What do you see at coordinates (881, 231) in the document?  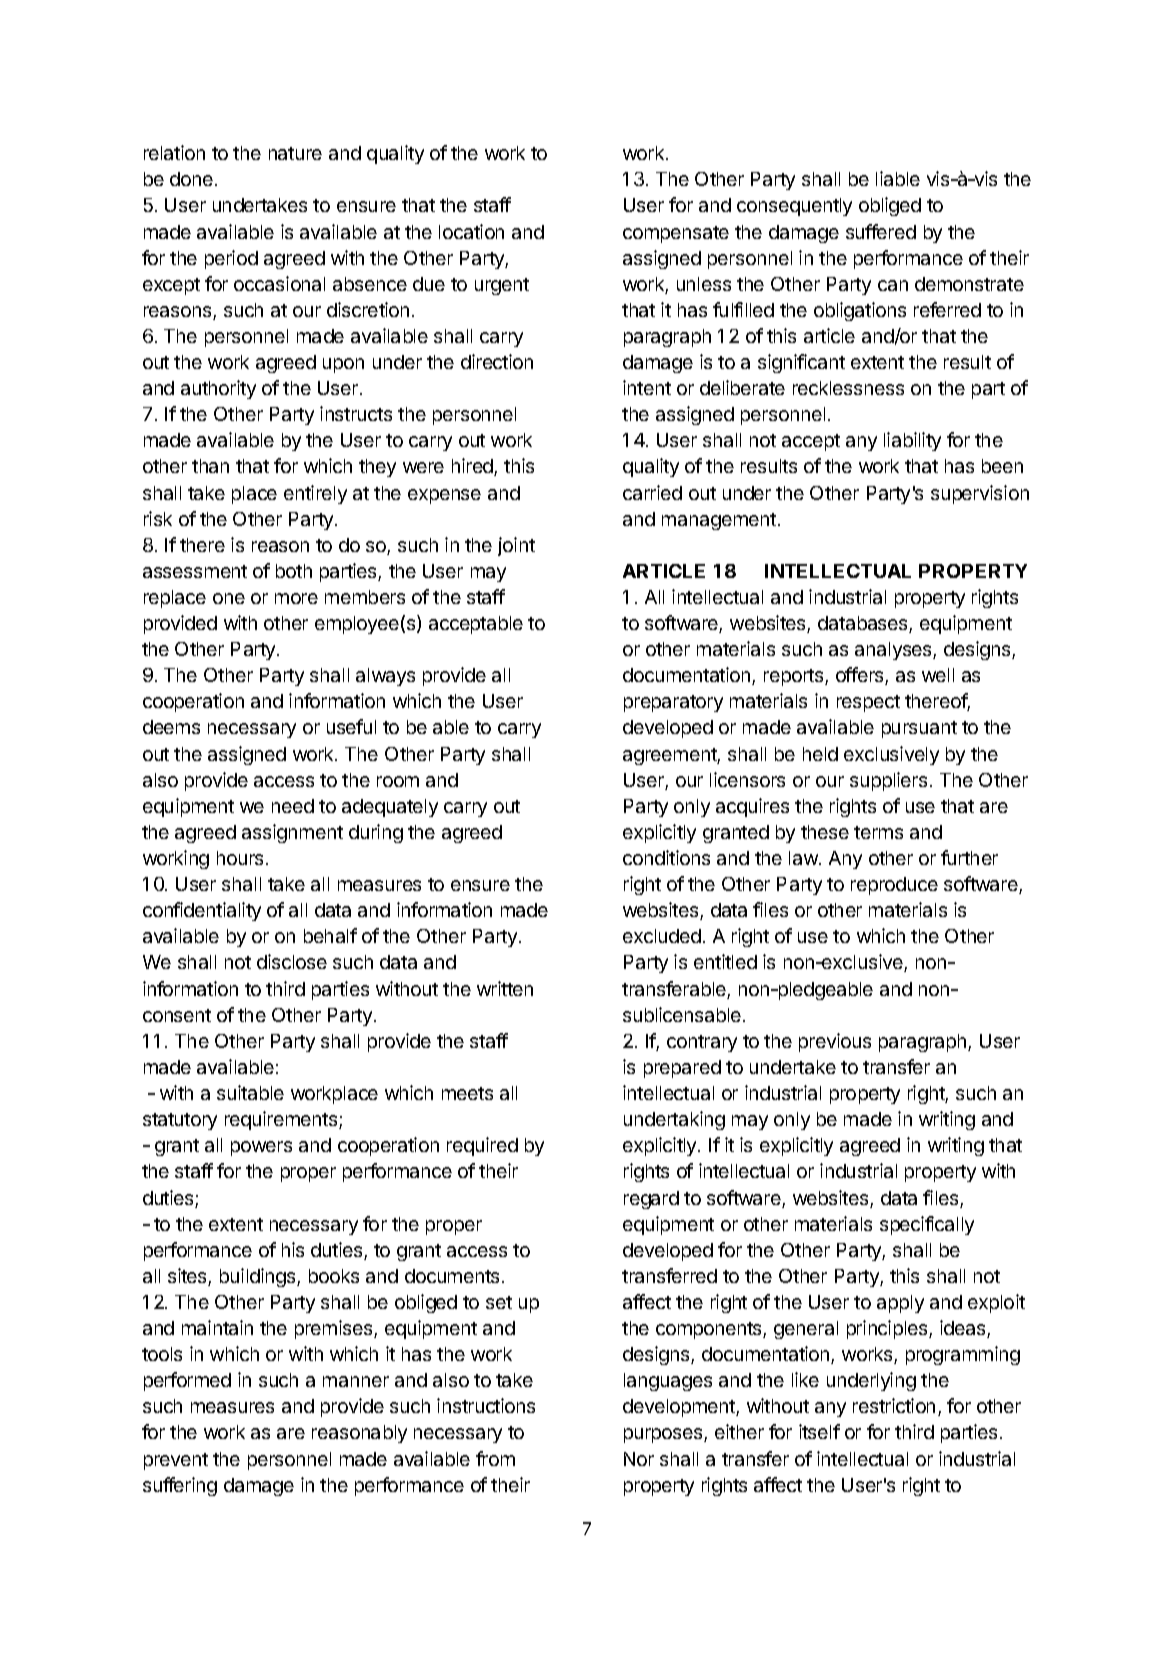 I see `suffered` at bounding box center [881, 231].
